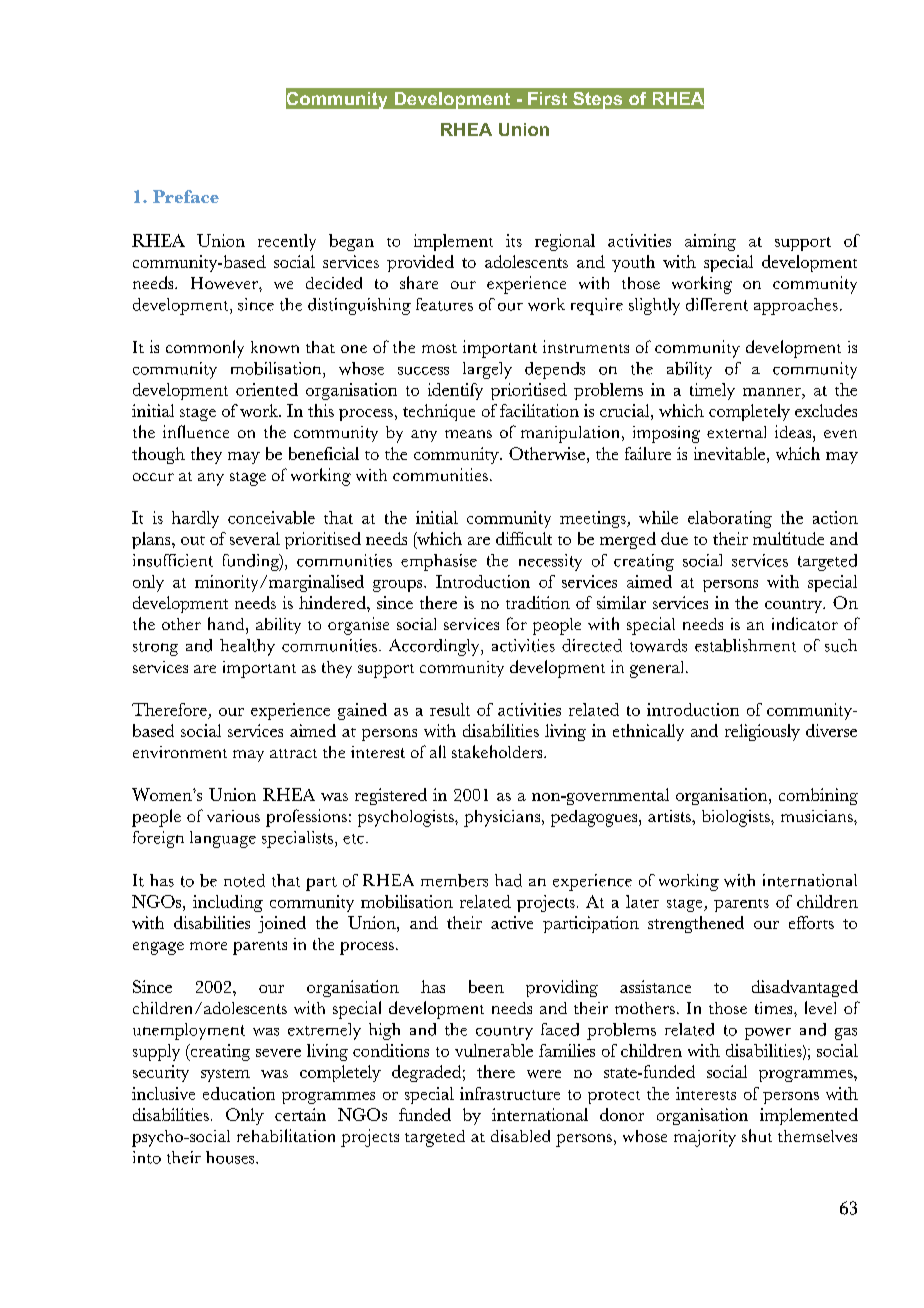  What do you see at coordinates (737, 818) in the screenshot?
I see `biologists` at bounding box center [737, 818].
